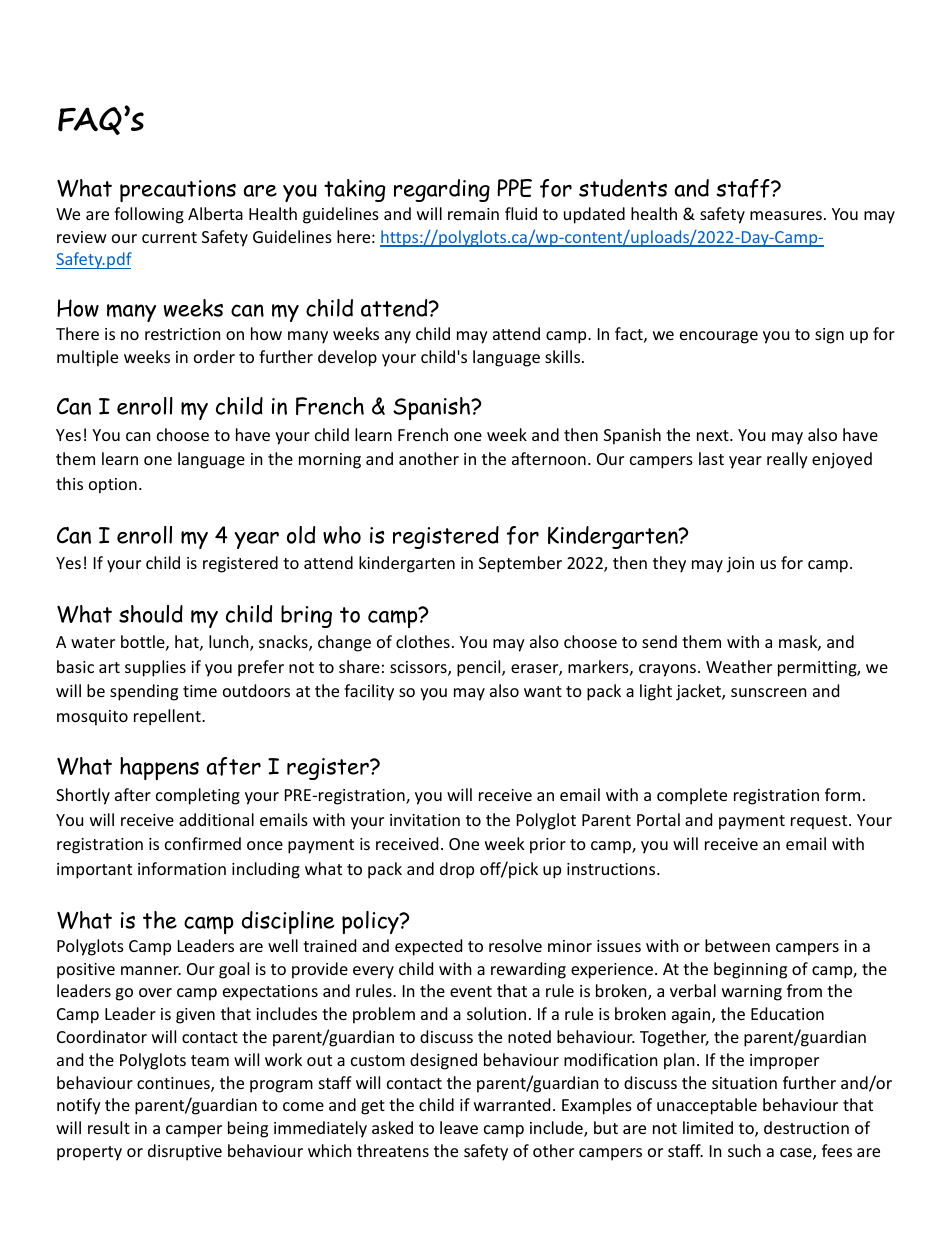 The image size is (952, 1233). Describe the element at coordinates (149, 215) in the page. I see `following` at that location.
